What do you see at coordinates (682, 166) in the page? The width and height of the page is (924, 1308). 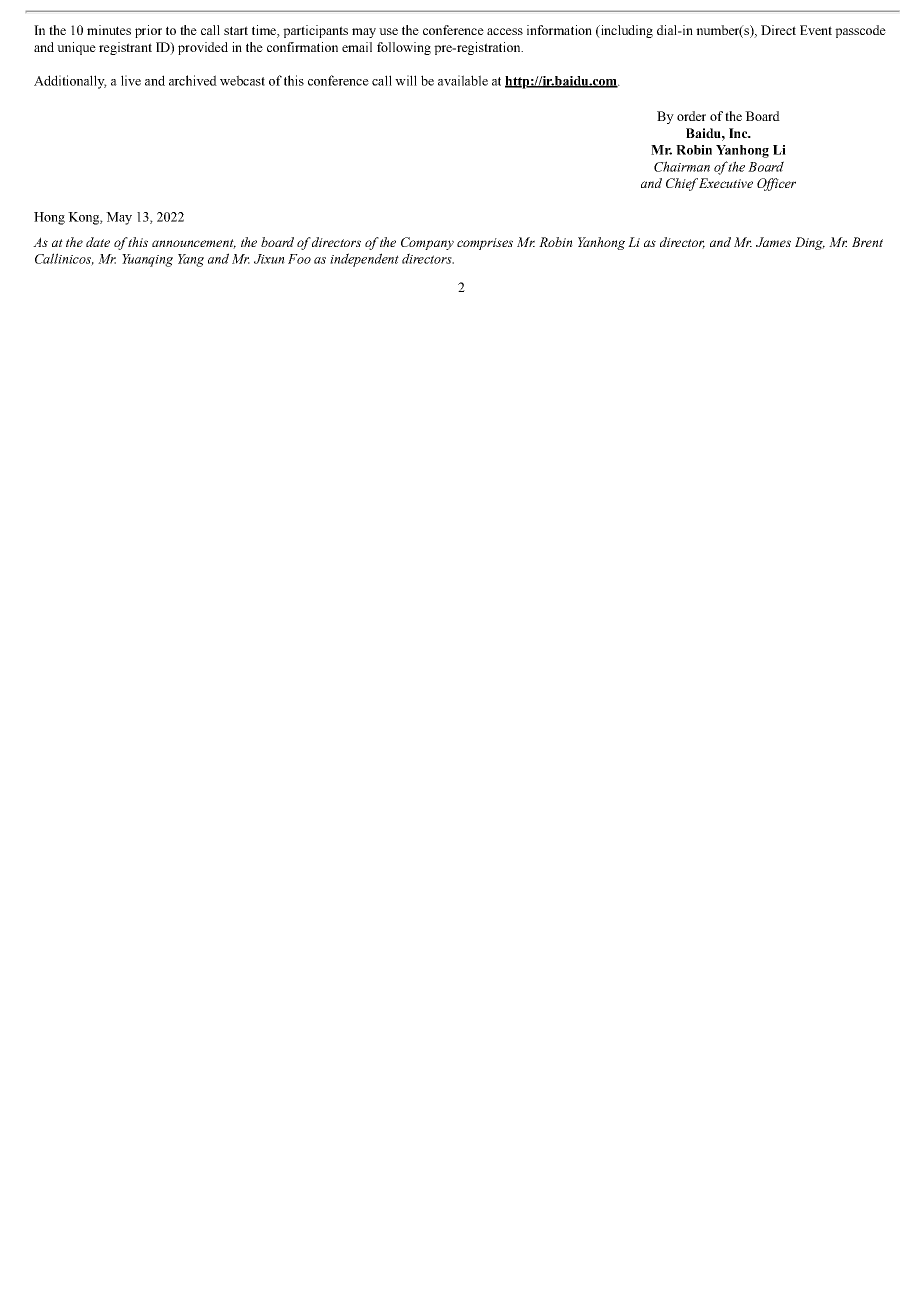 I see `Chairman` at bounding box center [682, 166].
